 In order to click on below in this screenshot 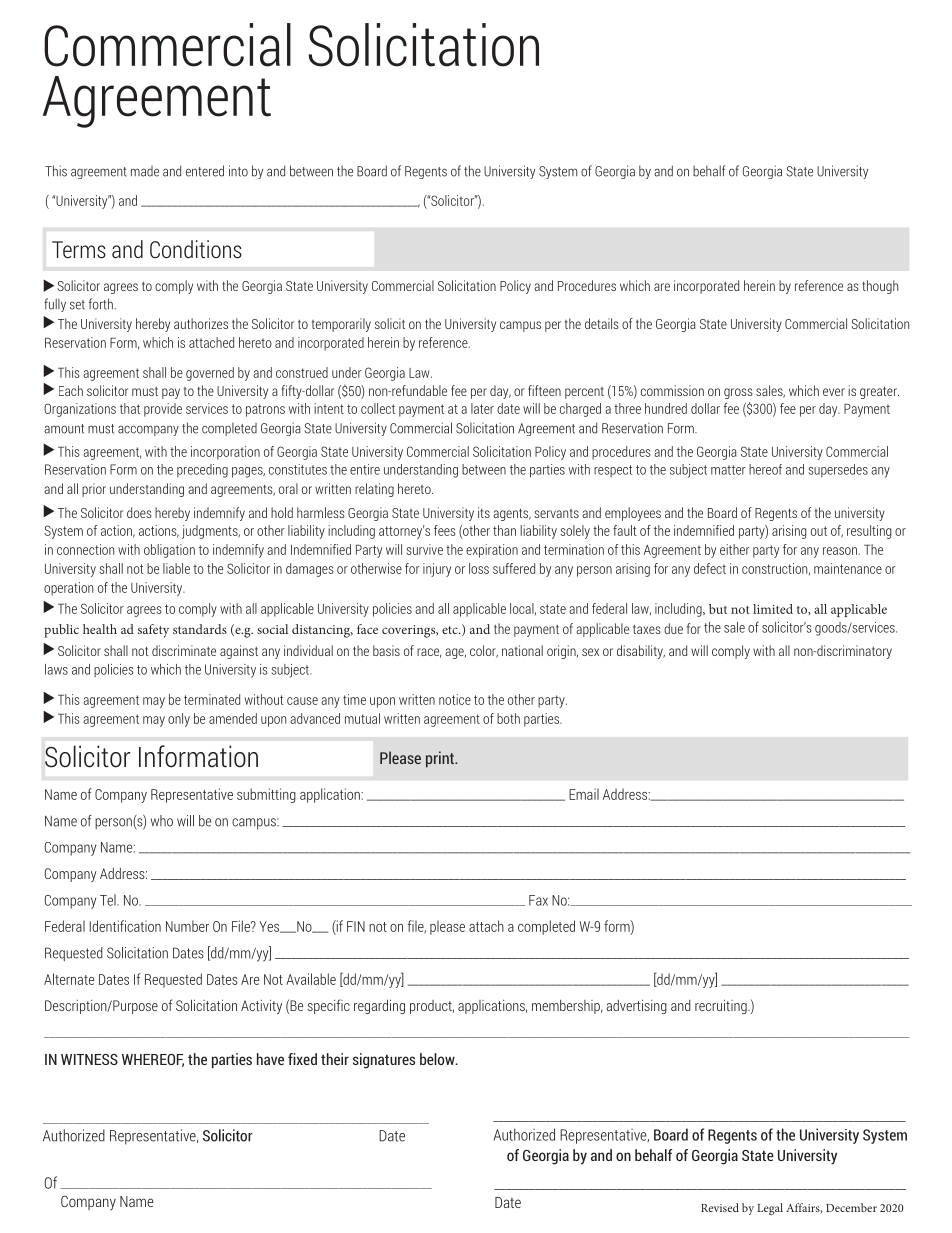, I will do `click(438, 1059)`.
